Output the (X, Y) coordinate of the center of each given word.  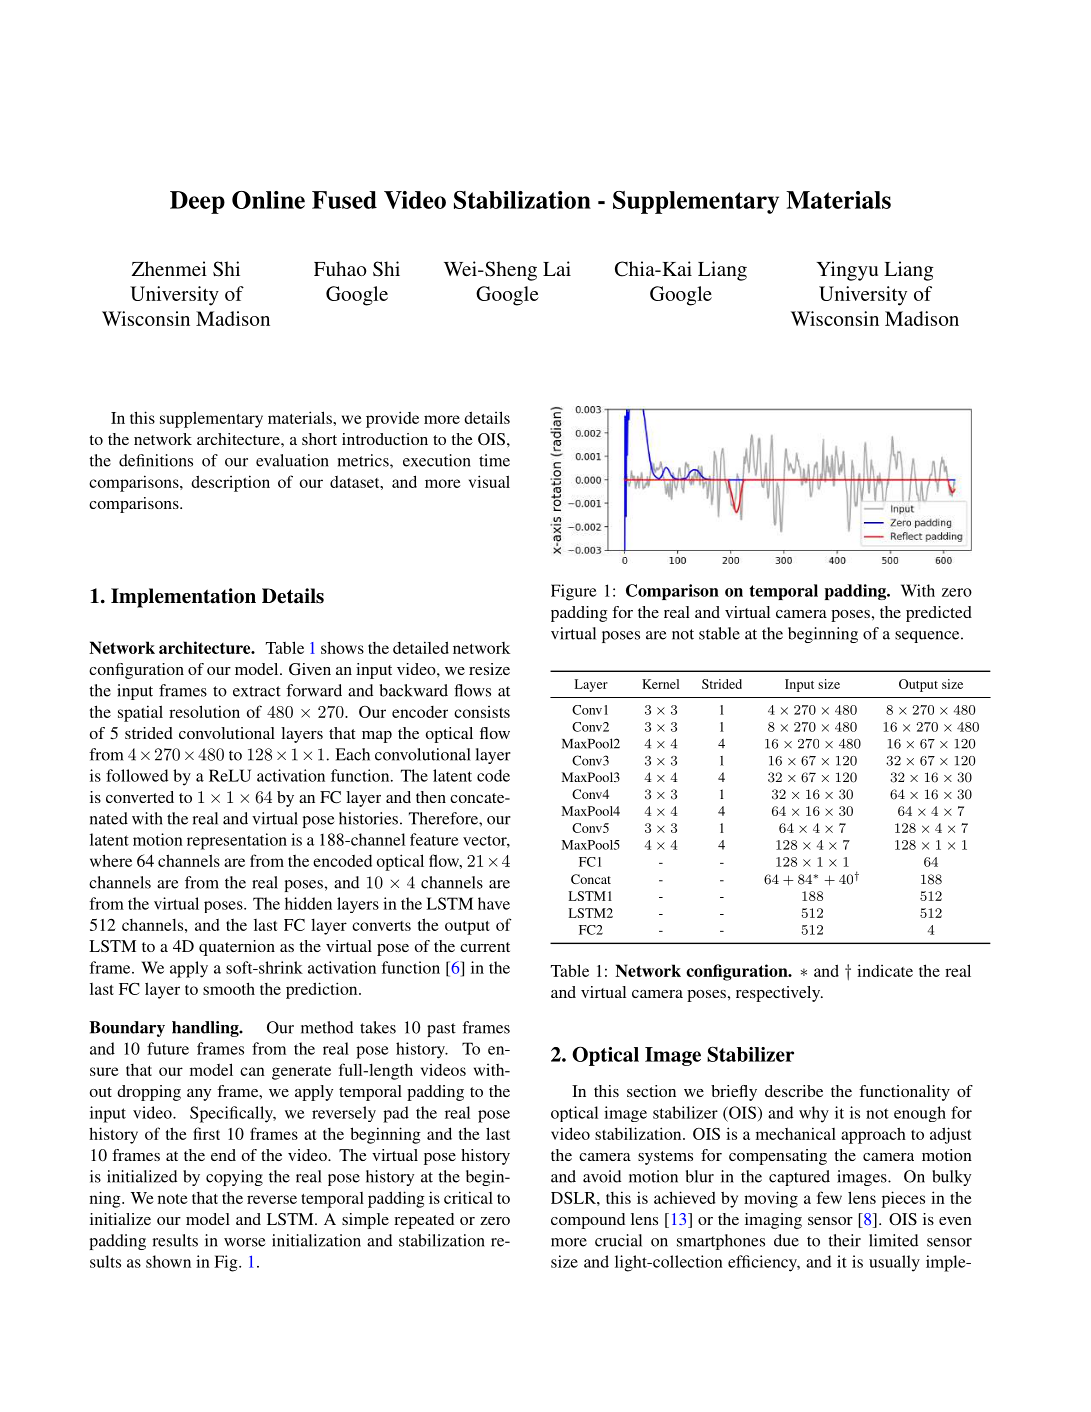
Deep (197, 202)
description (230, 483)
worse (245, 1242)
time (494, 460)
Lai (557, 268)
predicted (939, 614)
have (494, 903)
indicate (885, 970)
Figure (573, 592)
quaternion (237, 948)
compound (588, 1221)
